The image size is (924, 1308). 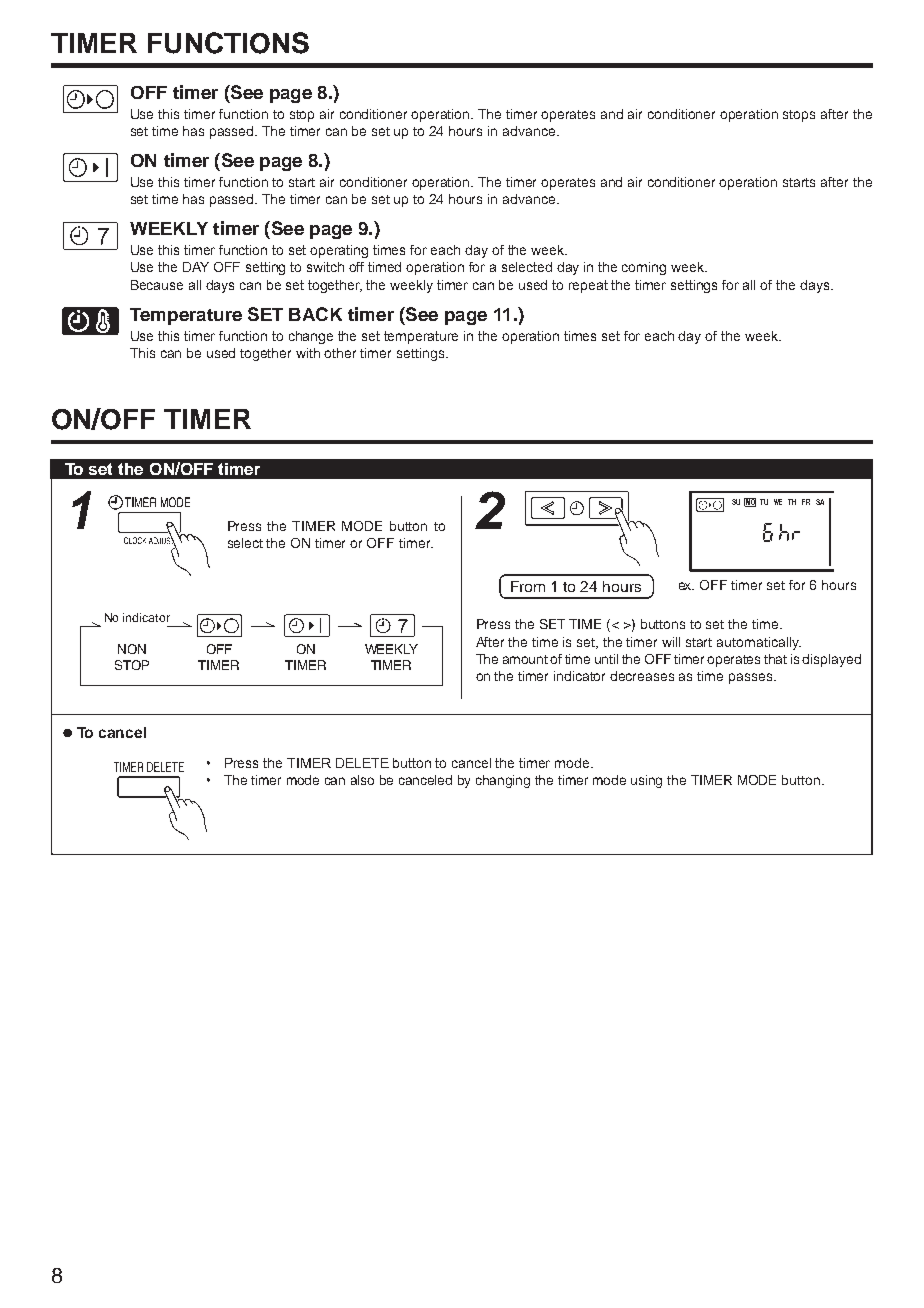 I want to click on change, so click(x=311, y=337).
